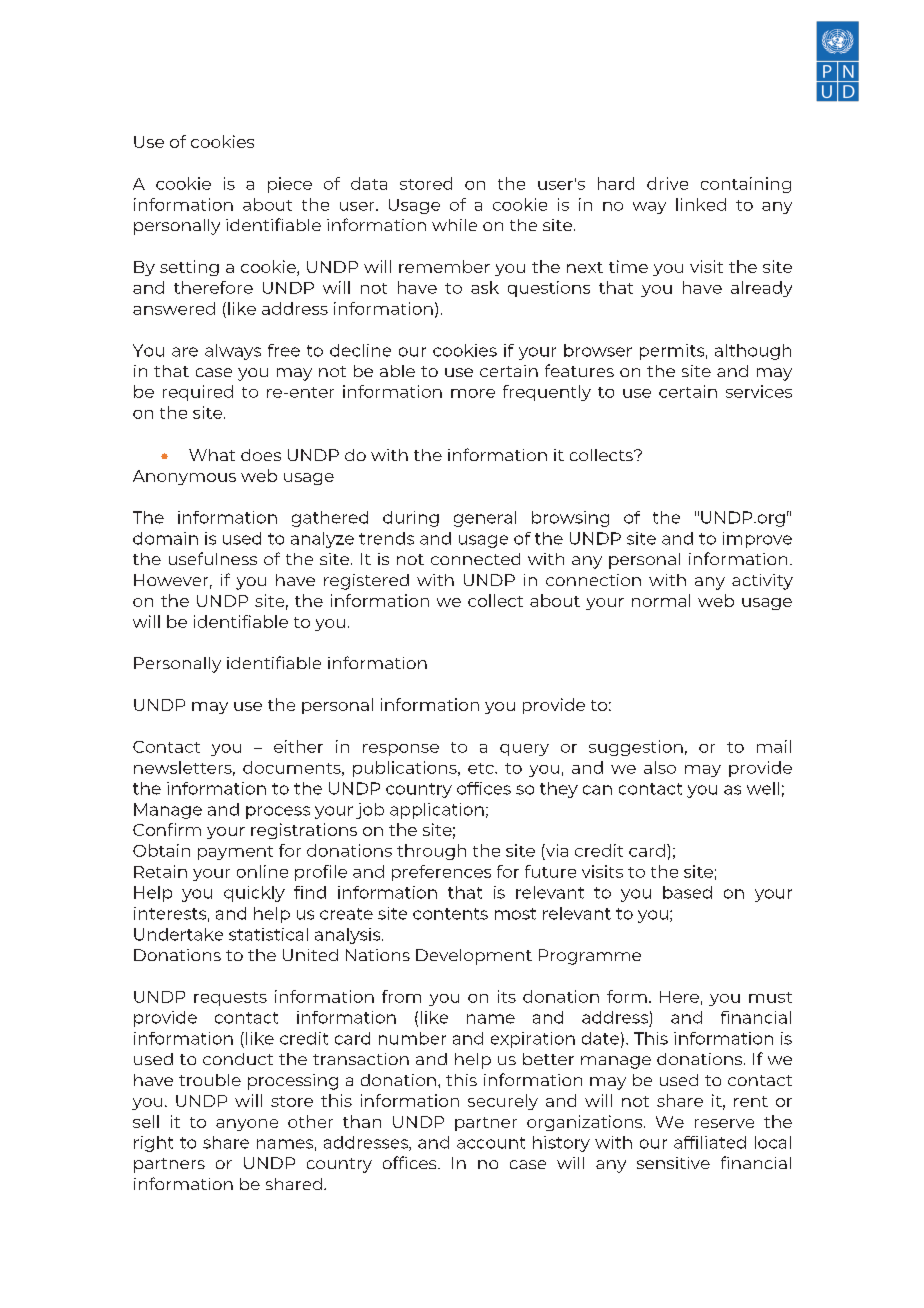  I want to click on more, so click(473, 393).
